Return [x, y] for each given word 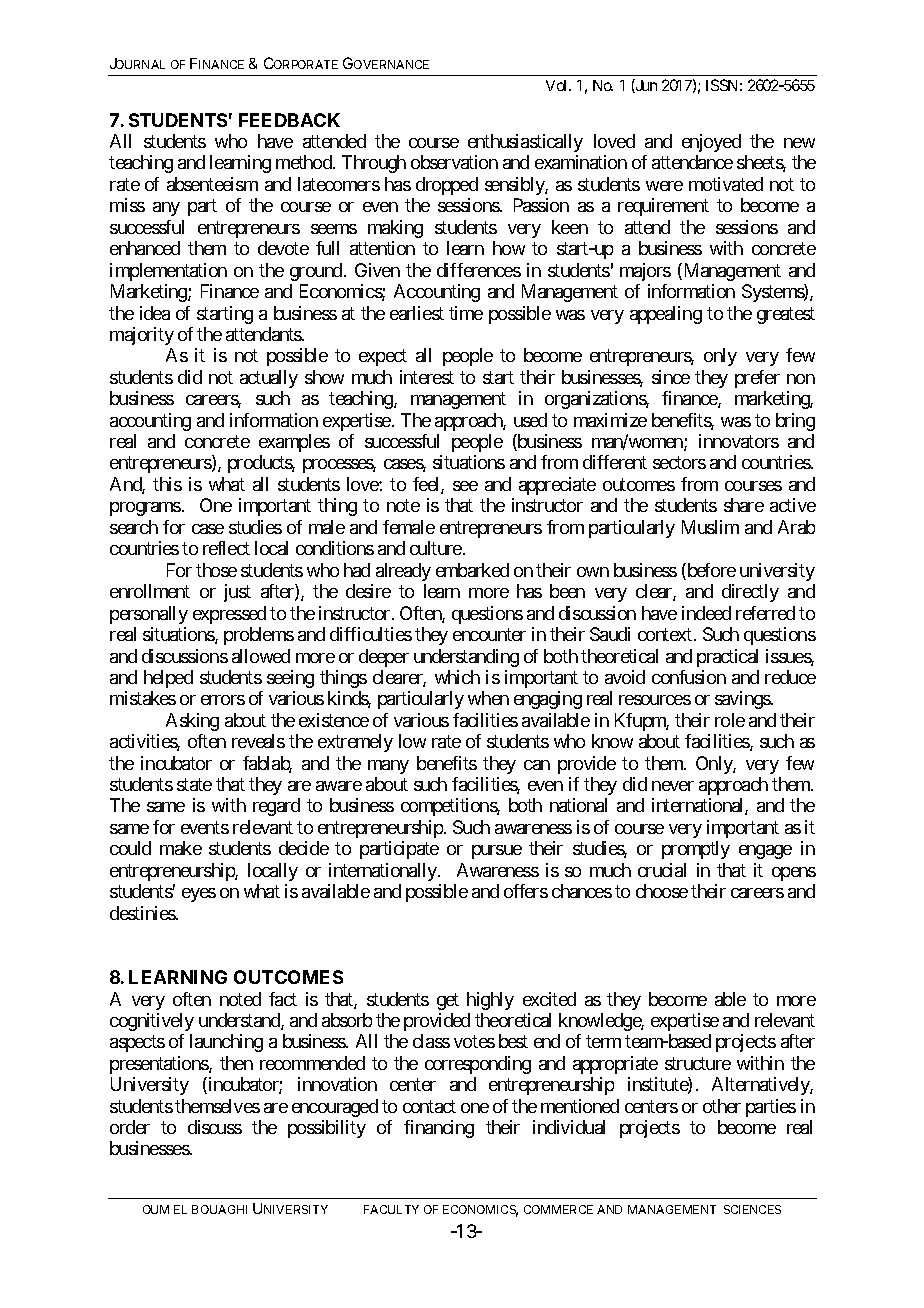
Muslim [710, 527]
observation [454, 162]
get [448, 1001]
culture [436, 548]
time [466, 313]
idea [155, 313]
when [488, 698]
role [730, 720]
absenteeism [212, 184]
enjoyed [711, 143]
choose [662, 891]
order [130, 1127]
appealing [666, 315]
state [194, 784]
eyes [199, 895]
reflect [226, 548]
